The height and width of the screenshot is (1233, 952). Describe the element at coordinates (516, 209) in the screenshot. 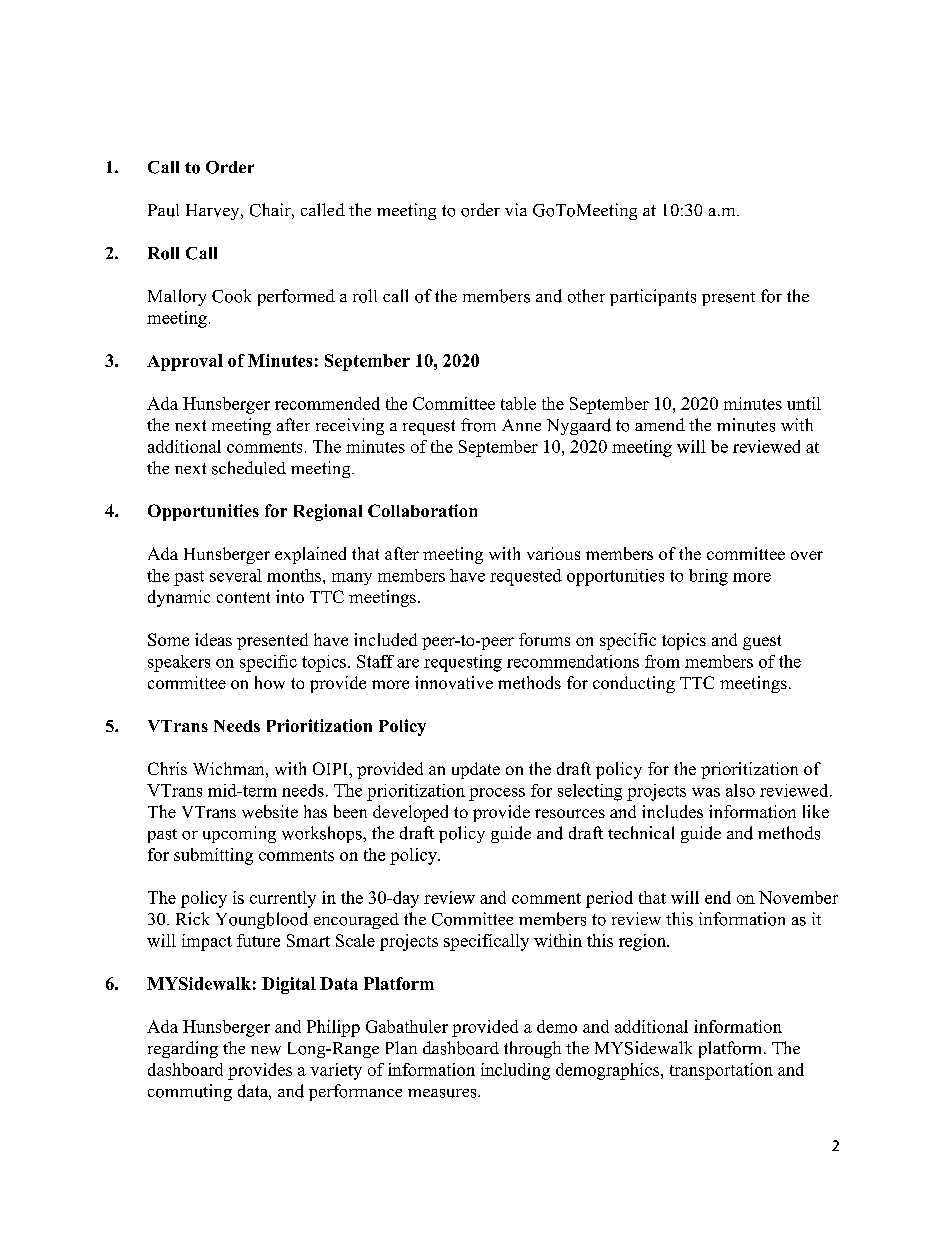

I see `via` at that location.
